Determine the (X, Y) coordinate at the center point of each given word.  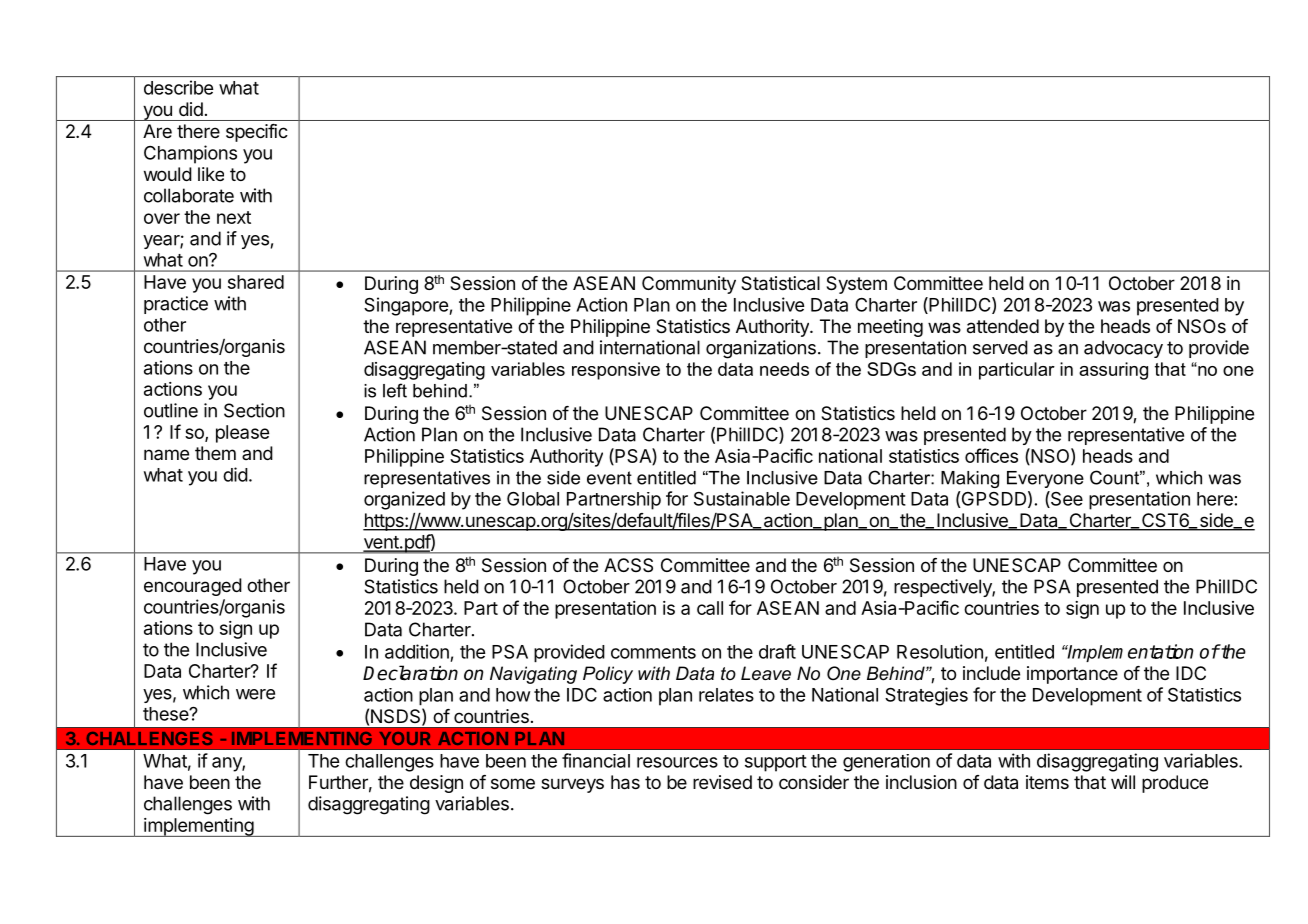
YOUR (405, 738)
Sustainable (742, 498)
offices (991, 455)
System (856, 285)
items (1047, 782)
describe (178, 87)
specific (257, 133)
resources (677, 762)
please (242, 434)
